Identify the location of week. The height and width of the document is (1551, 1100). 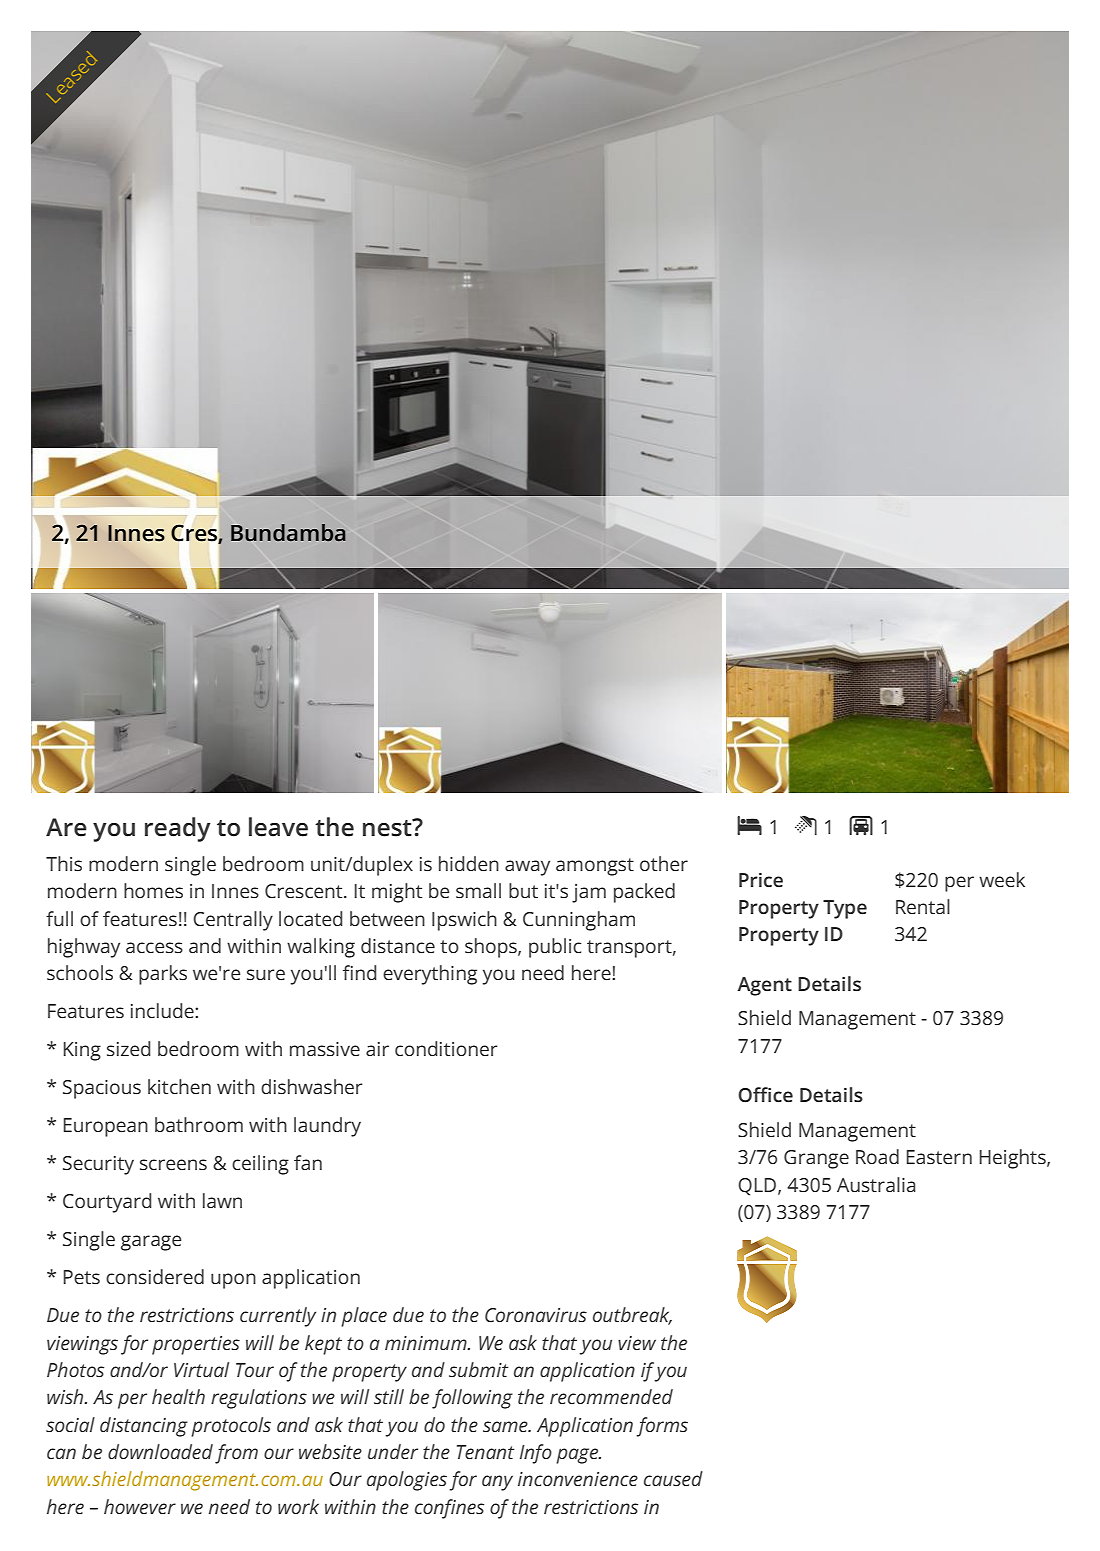
(1002, 879).
